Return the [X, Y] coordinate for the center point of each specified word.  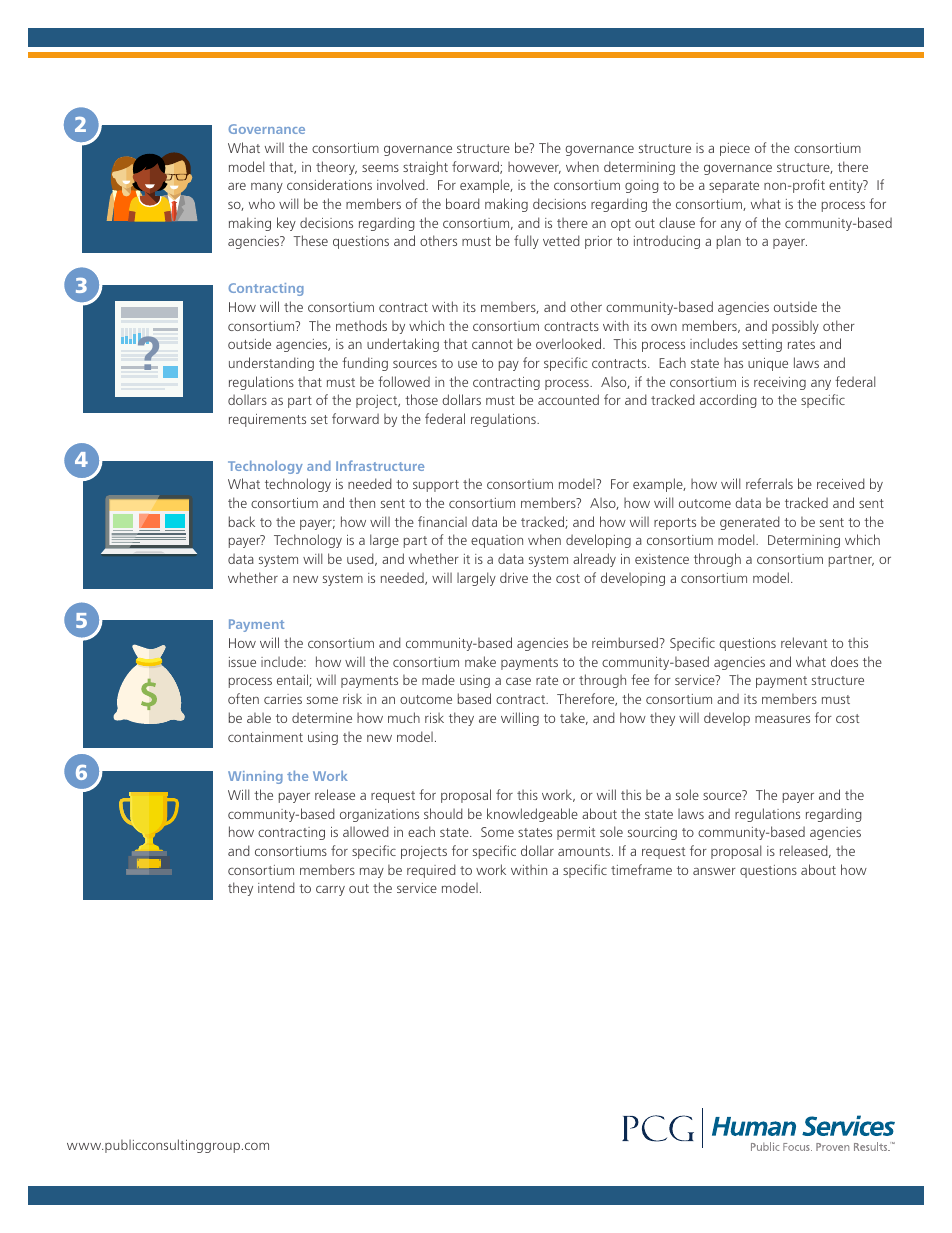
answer [714, 871]
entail [293, 680]
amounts [584, 851]
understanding [271, 364]
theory [336, 168]
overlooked [570, 343]
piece [735, 149]
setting [762, 345]
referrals [769, 483]
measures [782, 719]
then [362, 502]
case [518, 681]
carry [330, 890]
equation [497, 541]
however [534, 168]
